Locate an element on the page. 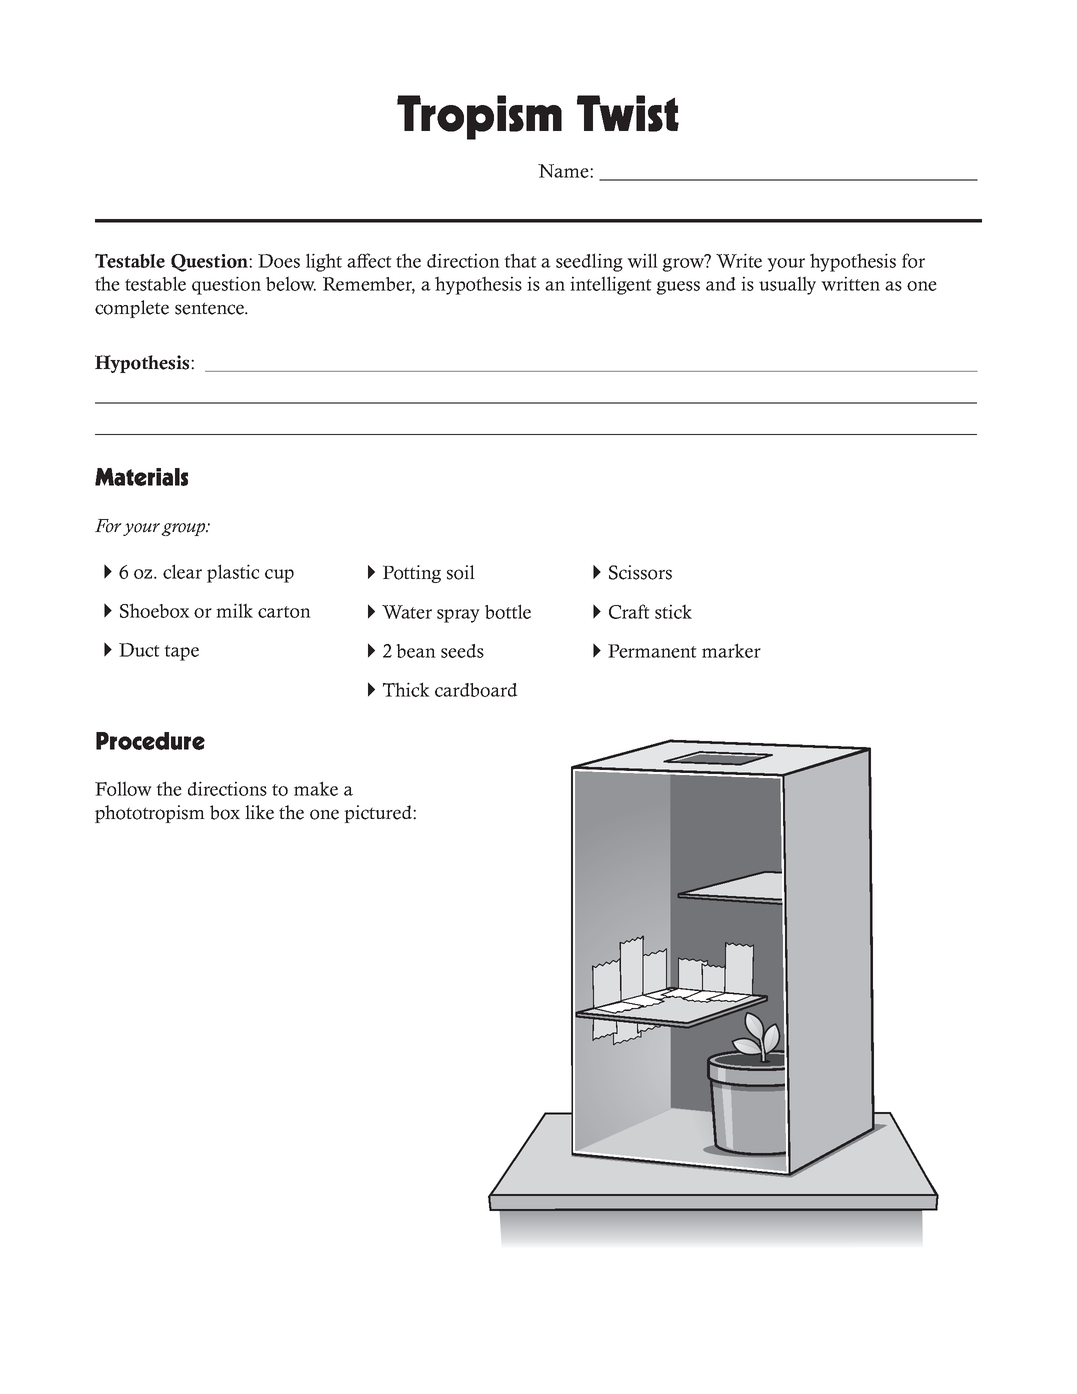  soil is located at coordinates (461, 572).
